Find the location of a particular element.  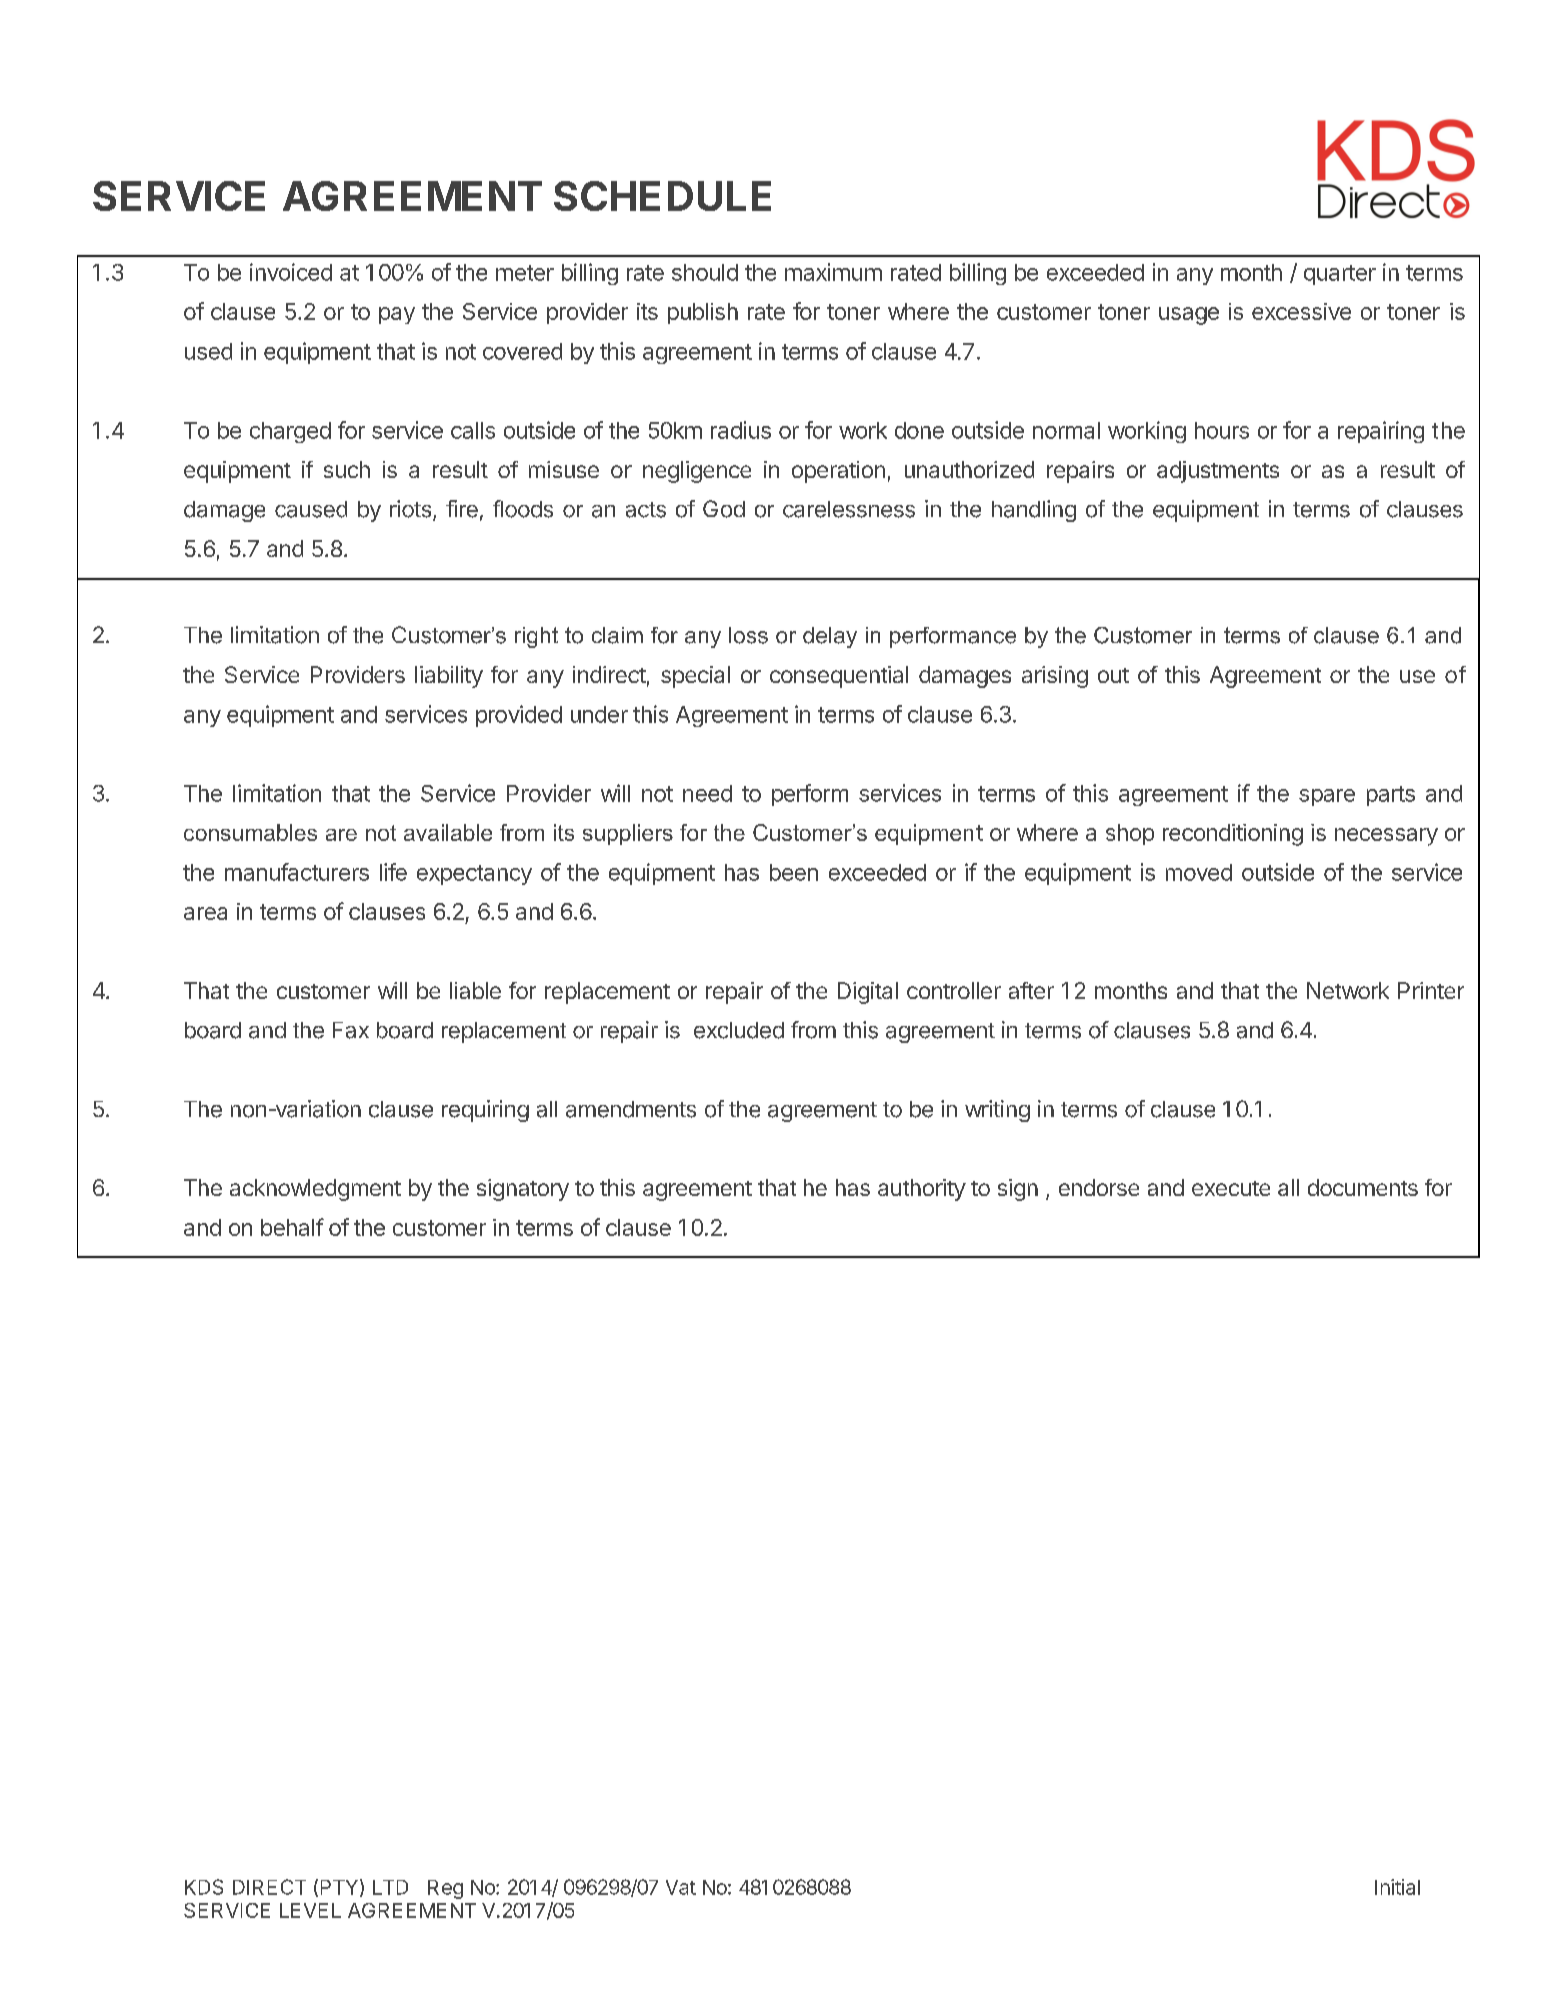

maximum is located at coordinates (833, 272).
